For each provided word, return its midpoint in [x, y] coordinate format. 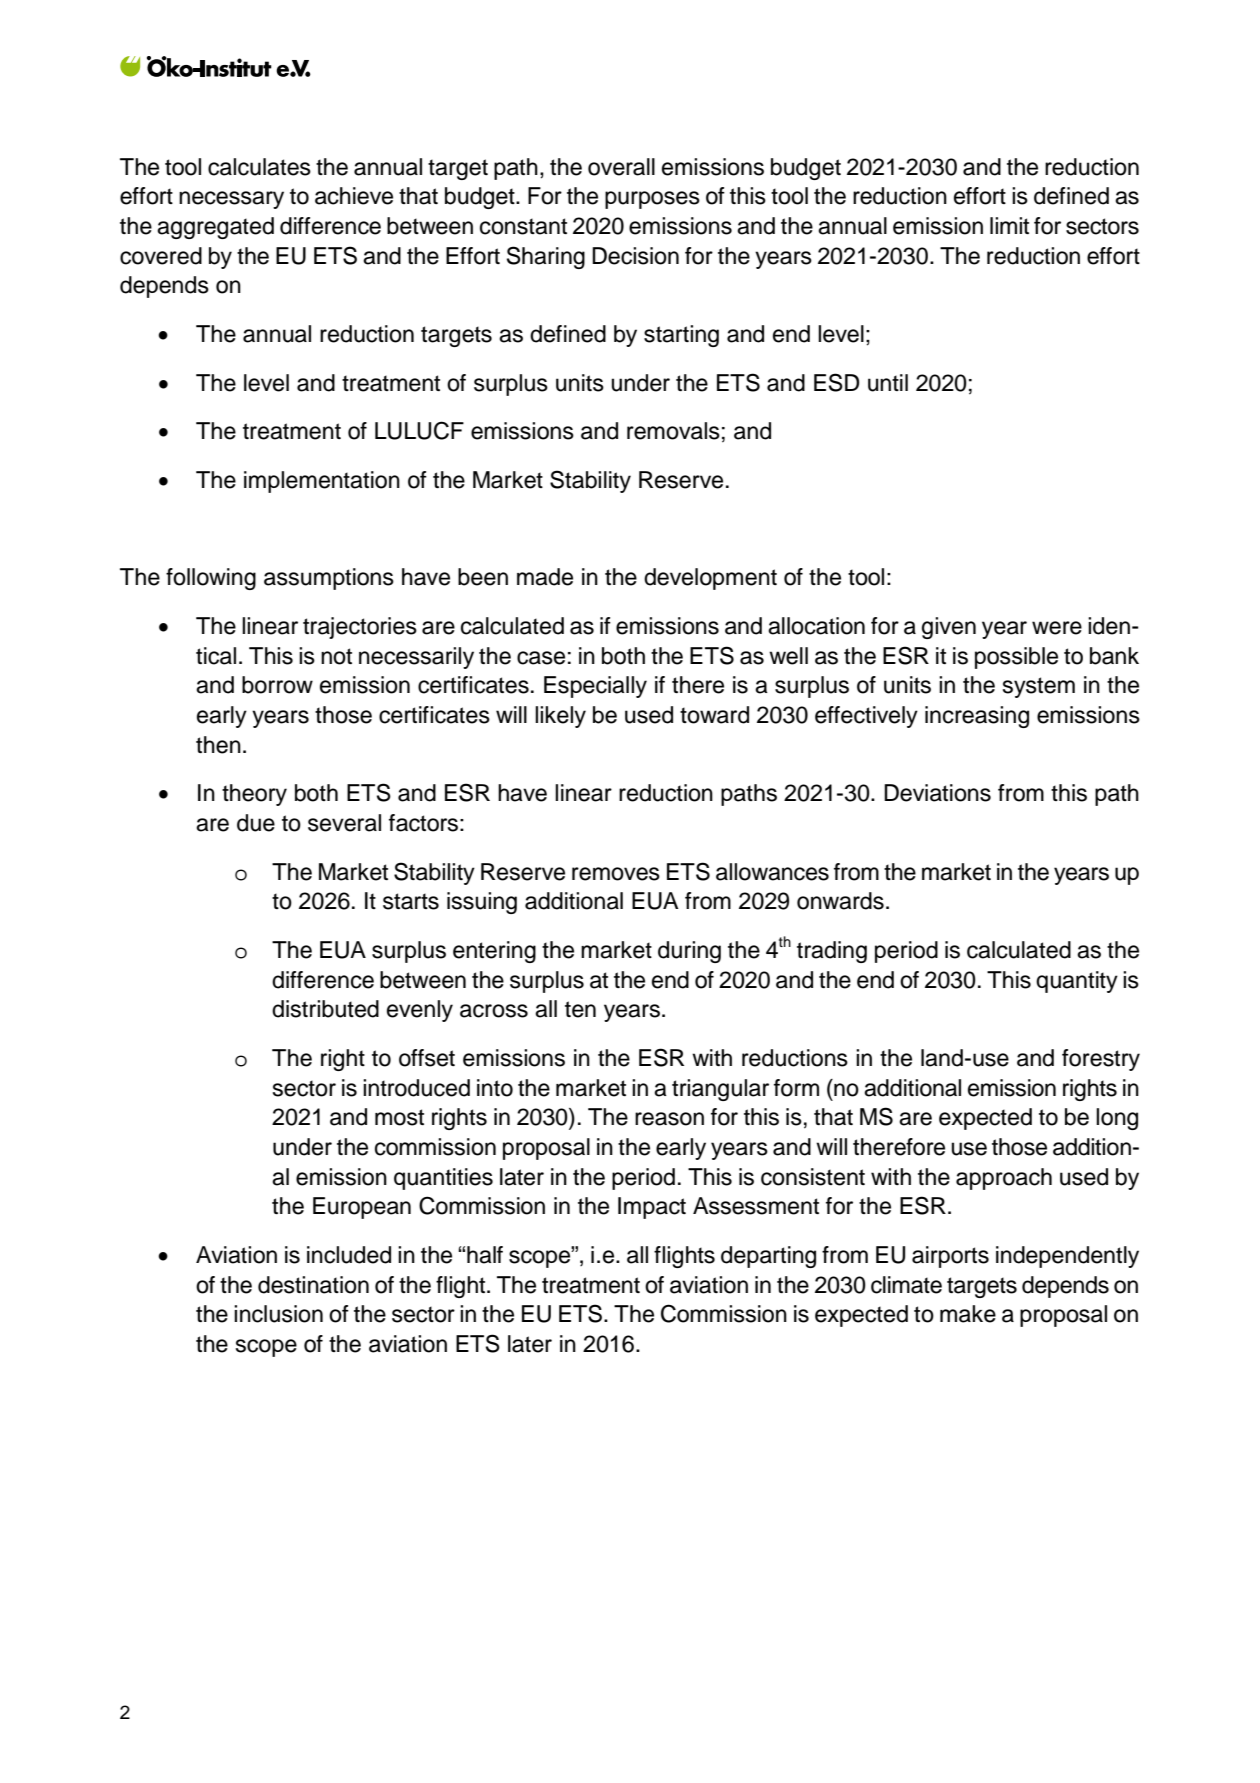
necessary [231, 200]
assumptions [329, 579]
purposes [652, 200]
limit [1009, 225]
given [949, 628]
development [710, 579]
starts [411, 901]
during [689, 952]
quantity [1077, 982]
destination [313, 1285]
